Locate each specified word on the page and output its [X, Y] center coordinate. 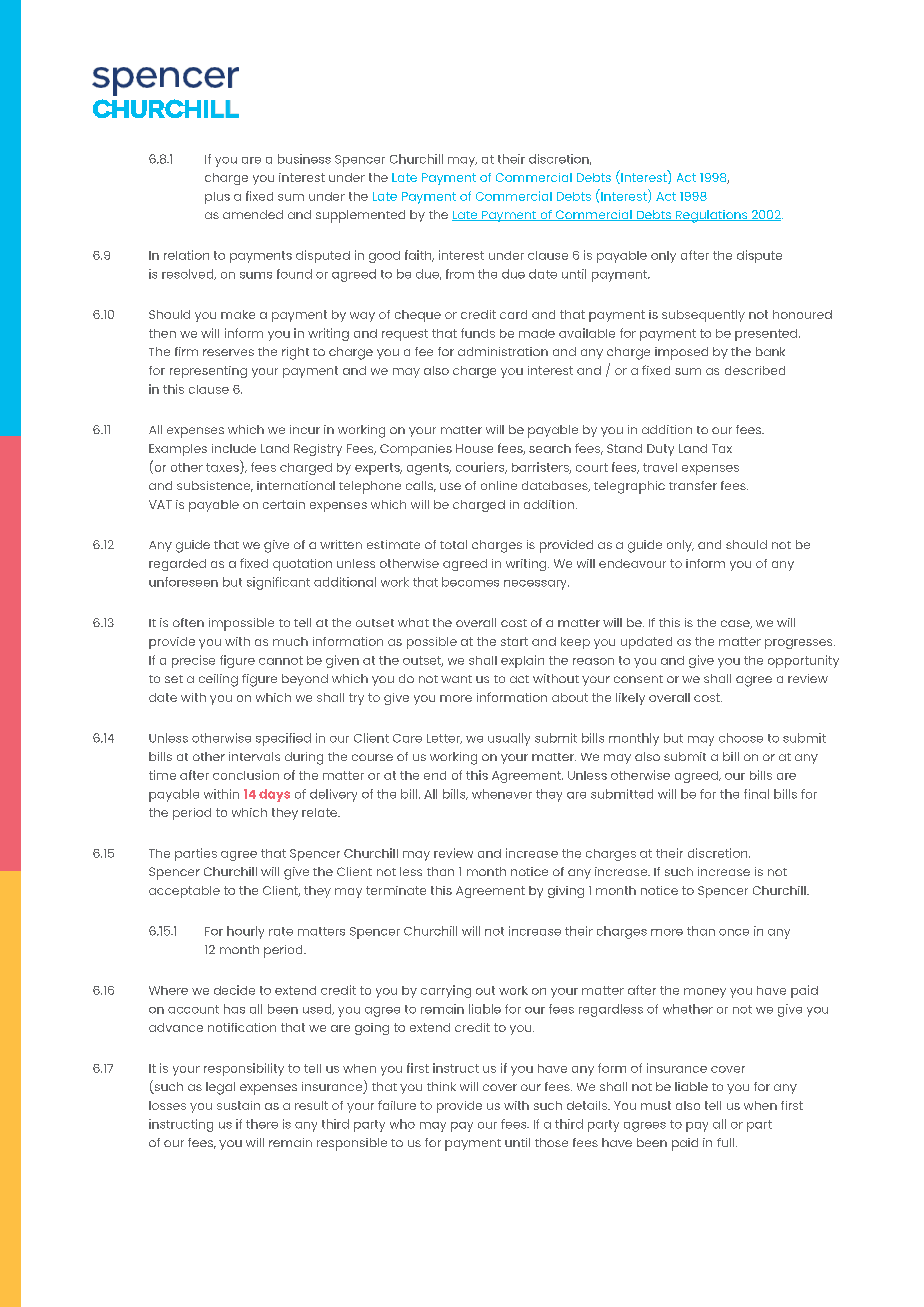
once [734, 932]
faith [419, 256]
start [514, 641]
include [234, 448]
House [474, 448]
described [755, 370]
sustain [238, 1105]
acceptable [184, 892]
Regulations [712, 216]
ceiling [218, 680]
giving [566, 892]
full [727, 1142]
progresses [800, 644]
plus [217, 198]
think [441, 1086]
